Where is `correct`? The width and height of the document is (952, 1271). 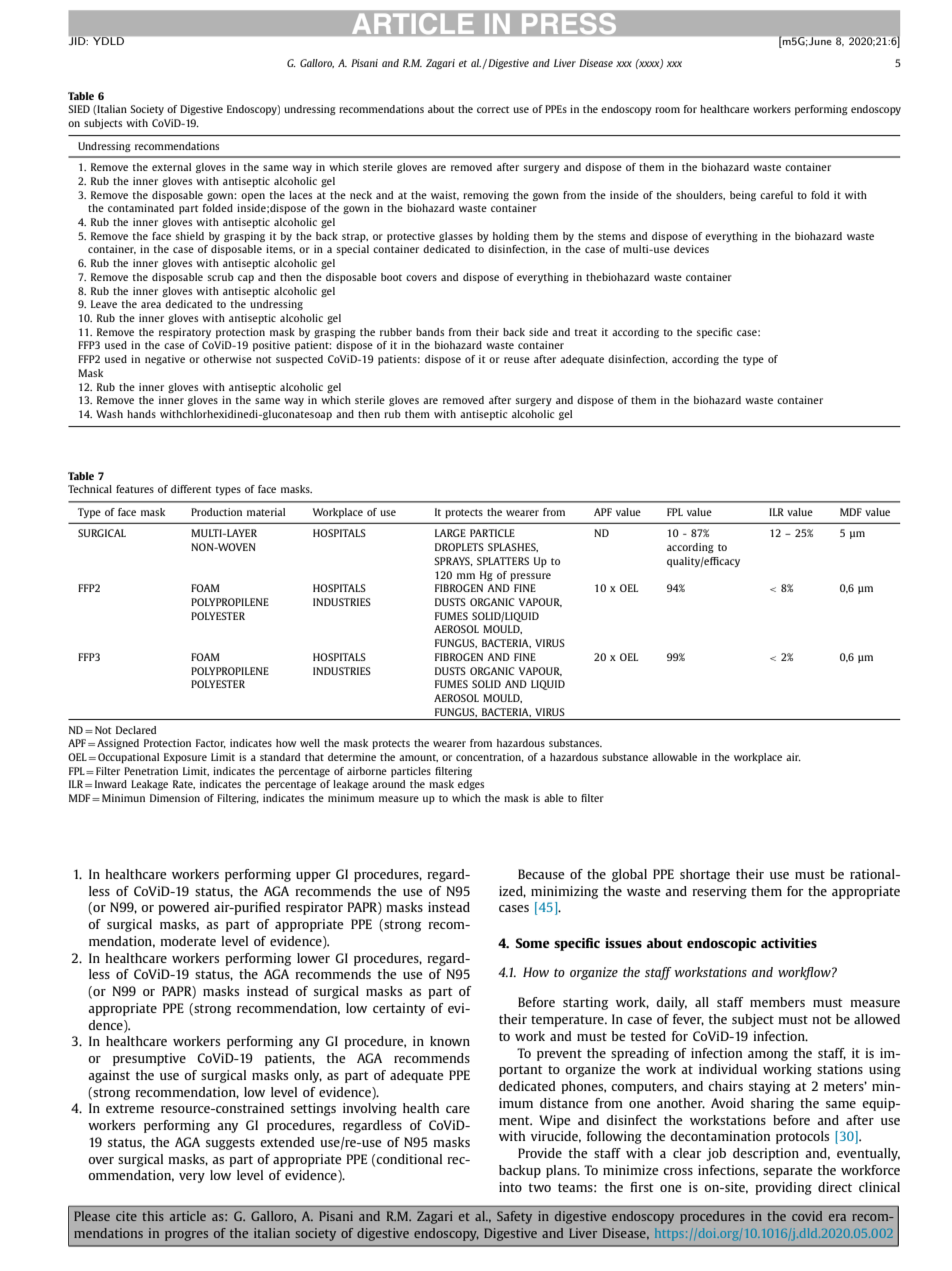 correct is located at coordinates (493, 109).
